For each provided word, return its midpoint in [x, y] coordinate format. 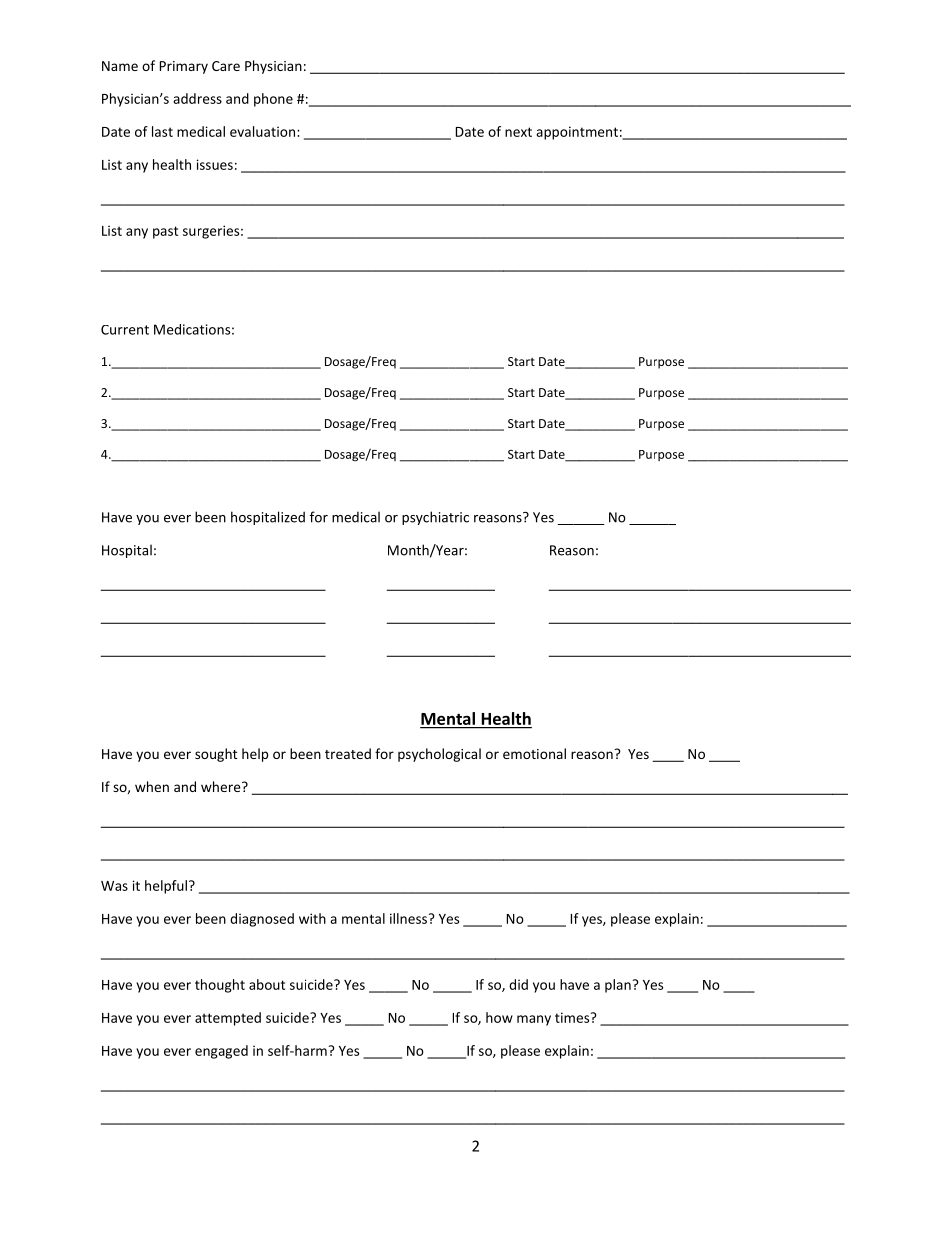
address [197, 98]
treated [348, 753]
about [267, 984]
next [518, 132]
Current [125, 330]
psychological [439, 755]
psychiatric [435, 518]
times [573, 1017]
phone [273, 100]
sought [216, 755]
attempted [228, 1019]
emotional [534, 753]
